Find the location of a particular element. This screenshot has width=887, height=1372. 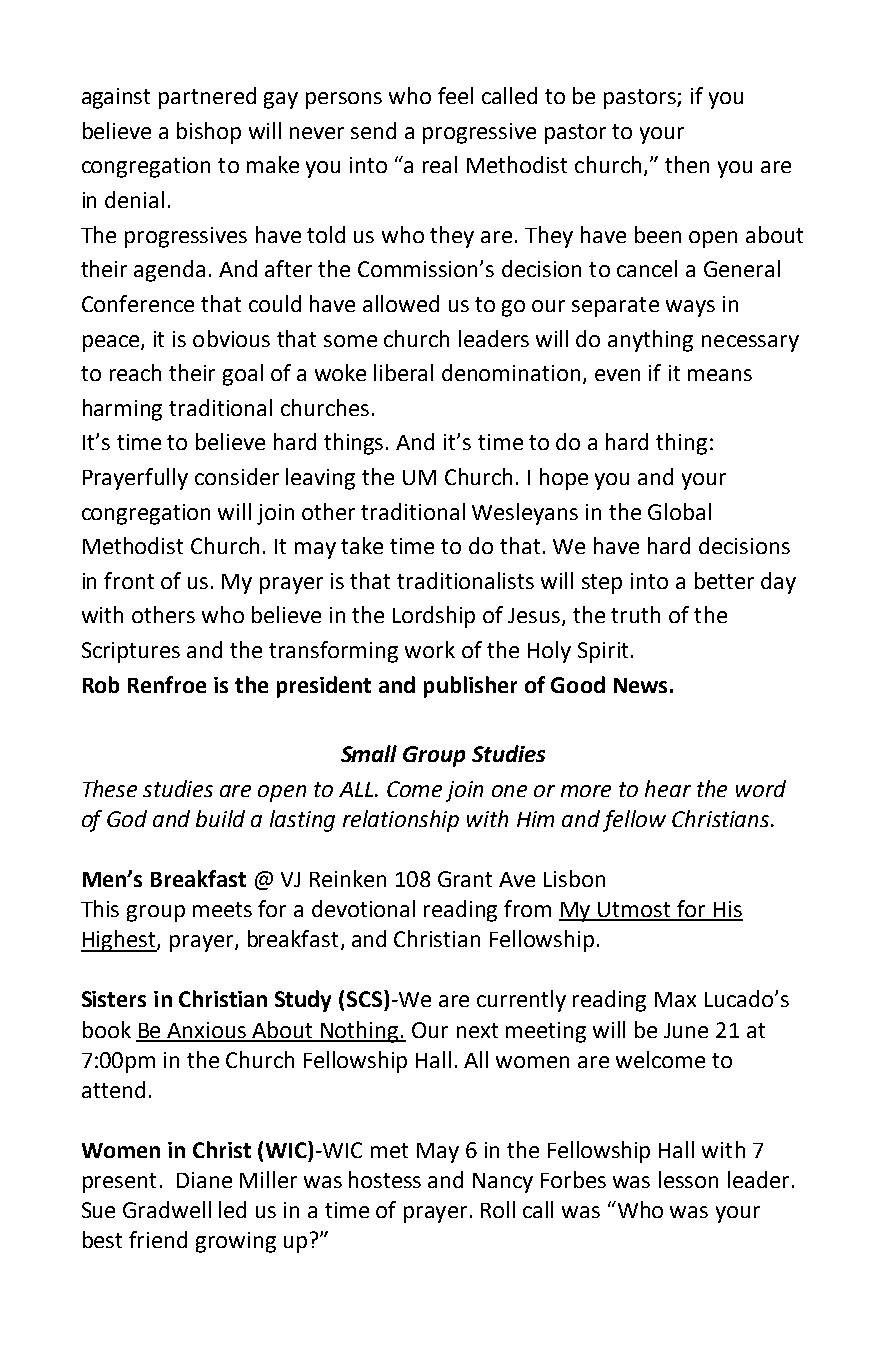

liberal is located at coordinates (403, 372).
